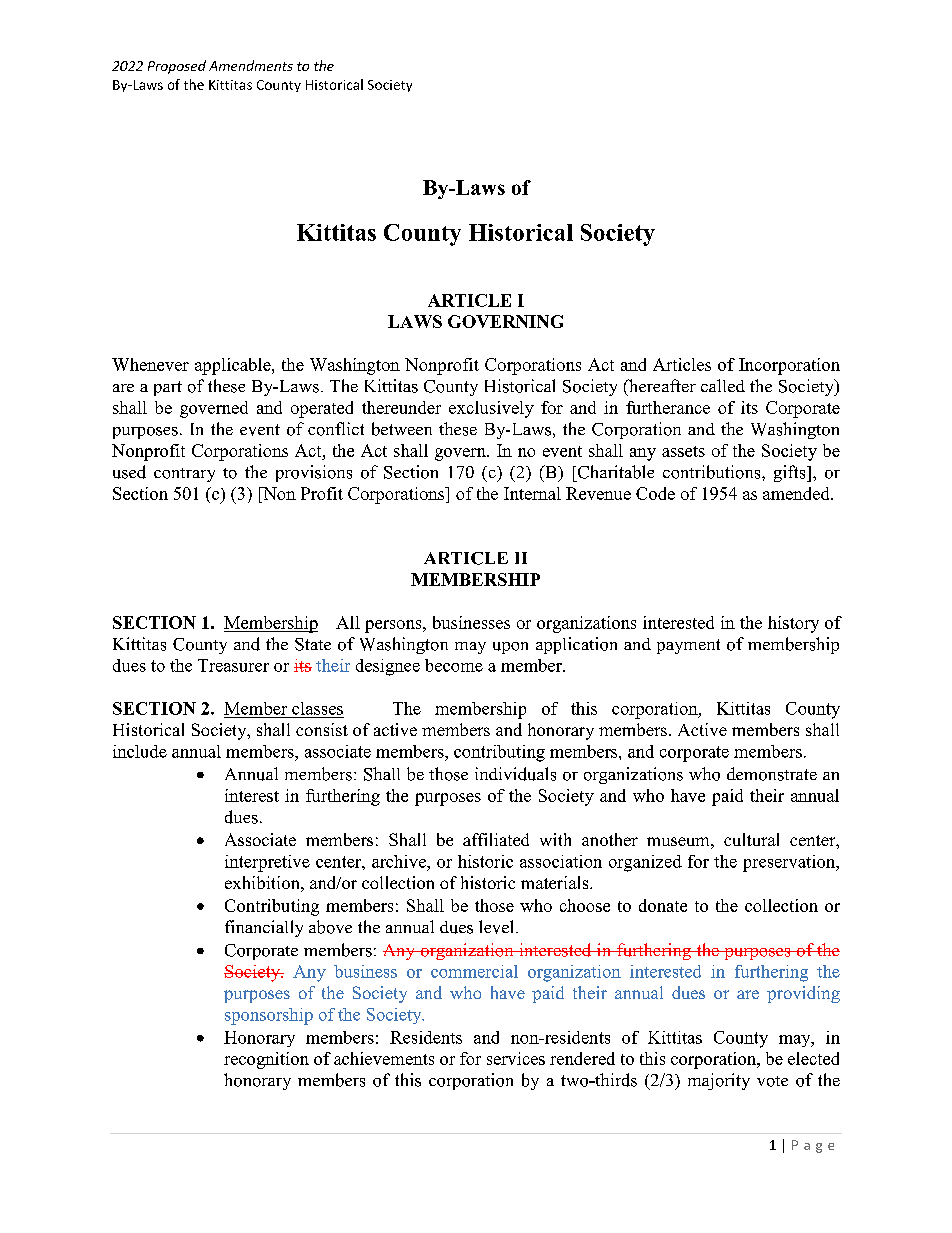 Image resolution: width=952 pixels, height=1233 pixels. I want to click on Treasurer, so click(233, 665).
